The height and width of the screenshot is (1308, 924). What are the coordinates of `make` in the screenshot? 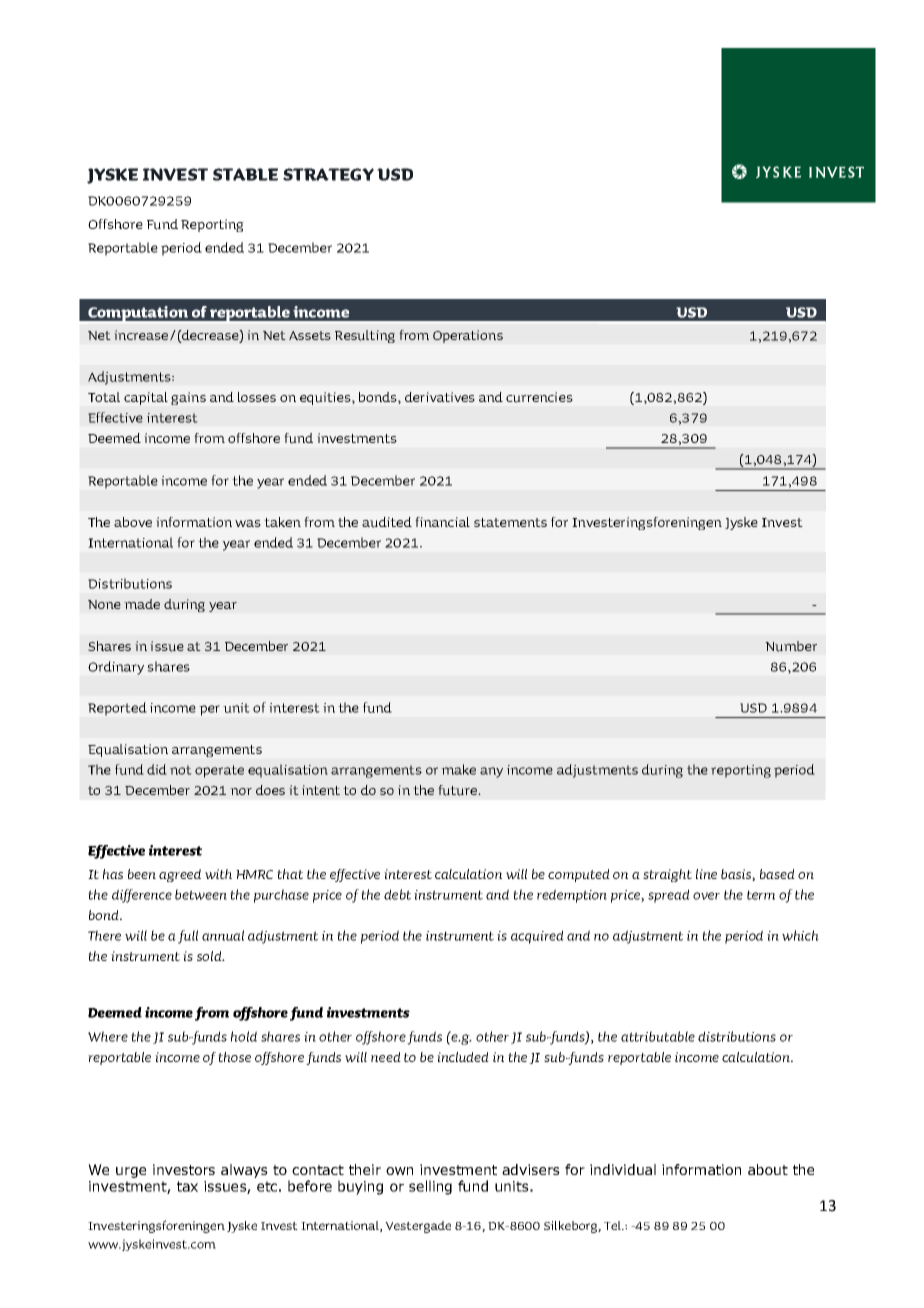 It's located at (458, 769).
